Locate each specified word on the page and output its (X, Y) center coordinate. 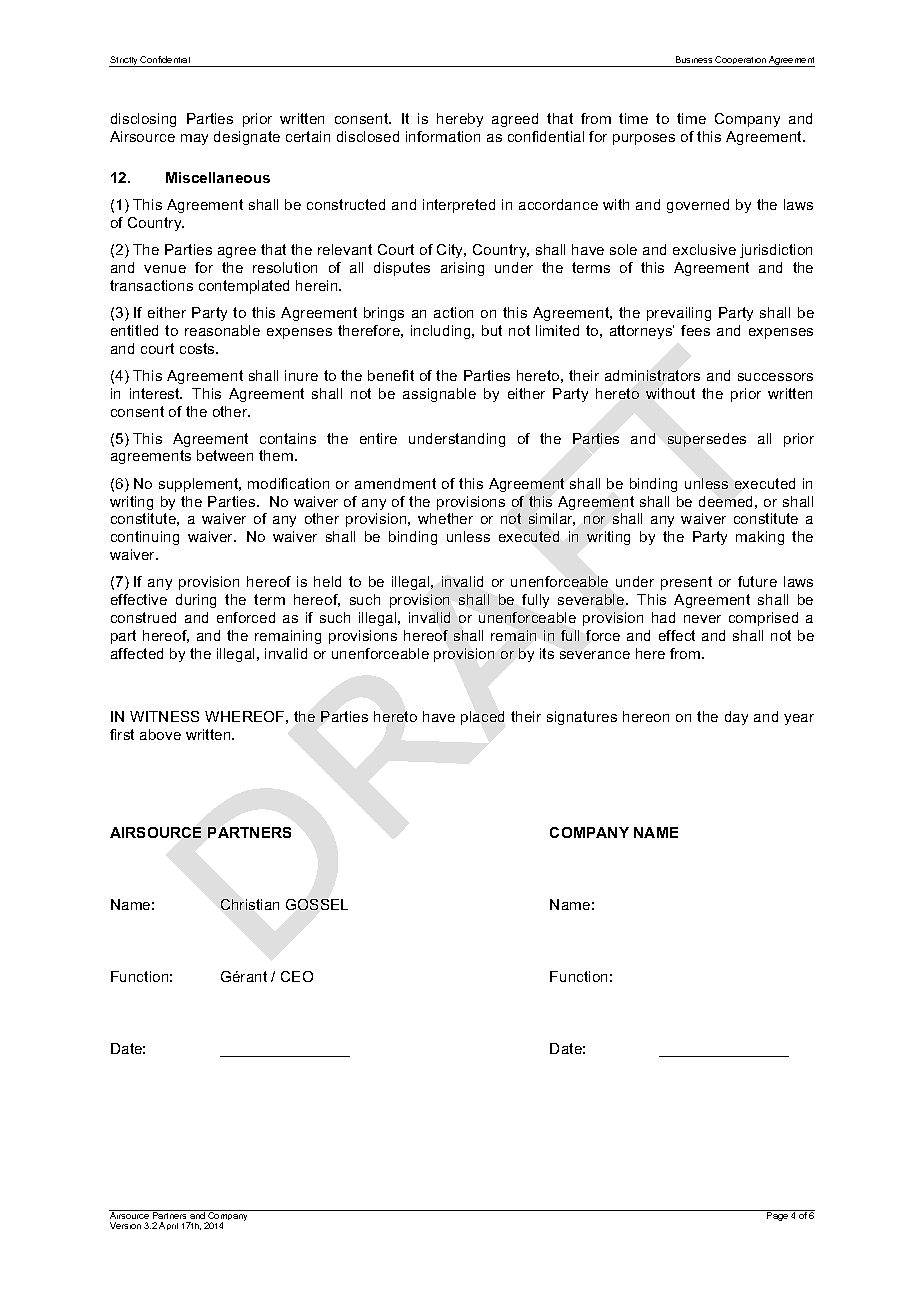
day (736, 718)
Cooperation (741, 61)
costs (198, 348)
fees (695, 330)
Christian (250, 904)
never (702, 619)
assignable (439, 395)
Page (777, 1215)
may (194, 139)
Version (125, 1225)
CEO (297, 976)
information (443, 136)
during (196, 601)
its (547, 653)
